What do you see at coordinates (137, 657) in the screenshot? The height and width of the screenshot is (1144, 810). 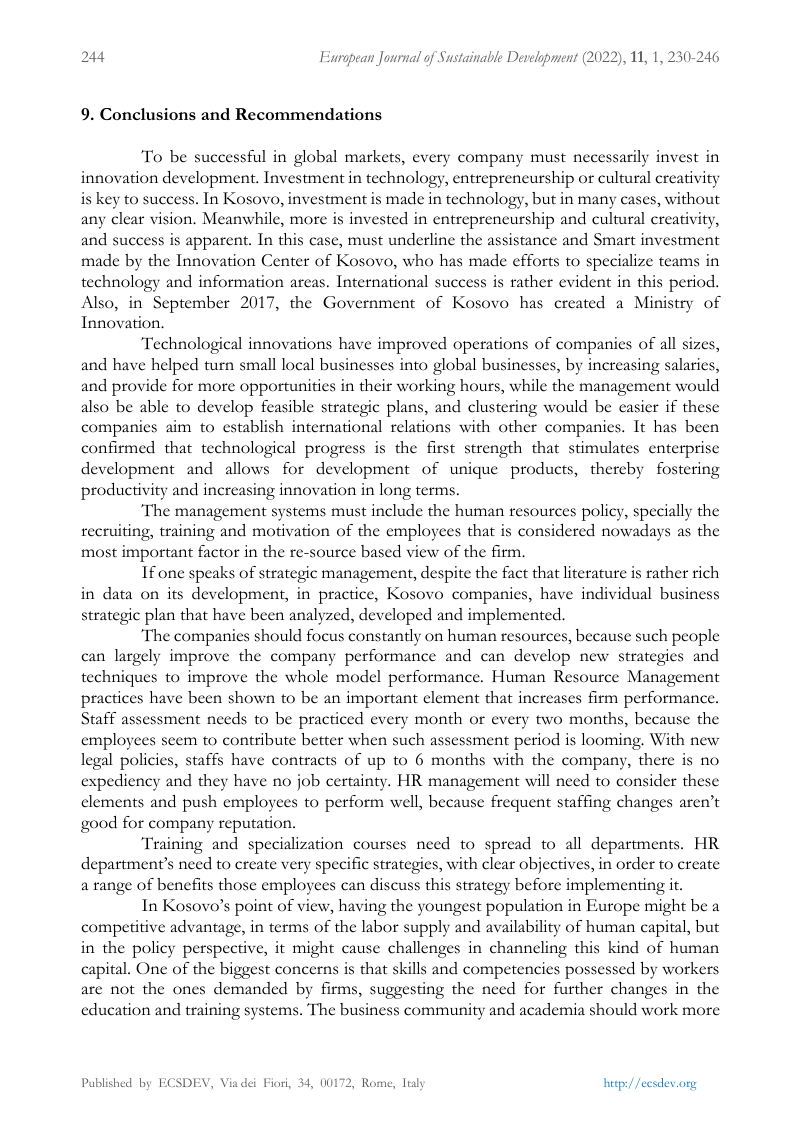 I see `largely` at bounding box center [137, 657].
